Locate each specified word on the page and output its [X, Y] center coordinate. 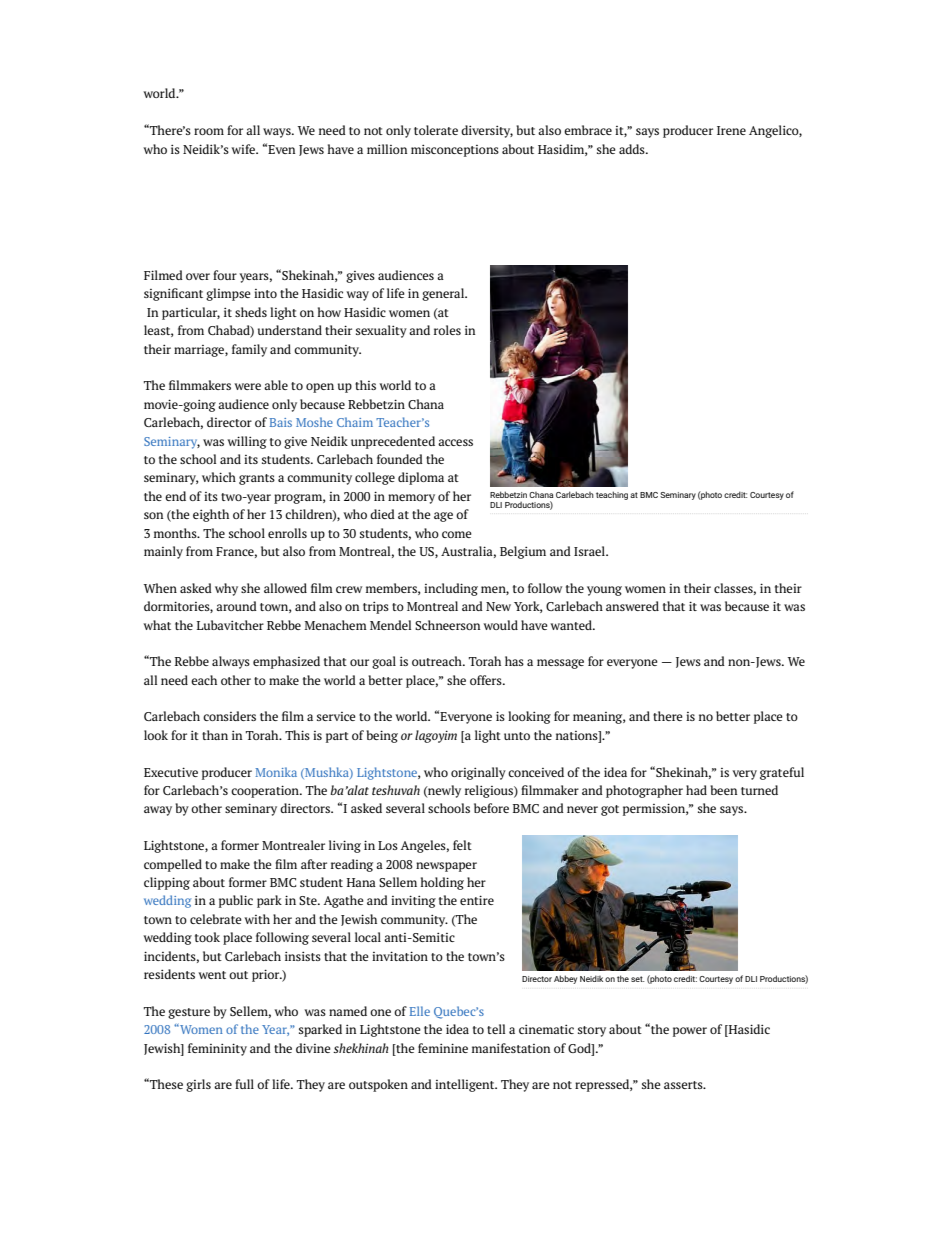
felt [462, 845]
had [696, 790]
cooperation [266, 791]
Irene [731, 130]
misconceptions [455, 150]
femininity [217, 1049]
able [276, 385]
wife [244, 149]
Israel [590, 551]
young [604, 591]
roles [447, 330]
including [451, 589]
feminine [443, 1048]
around [236, 606]
